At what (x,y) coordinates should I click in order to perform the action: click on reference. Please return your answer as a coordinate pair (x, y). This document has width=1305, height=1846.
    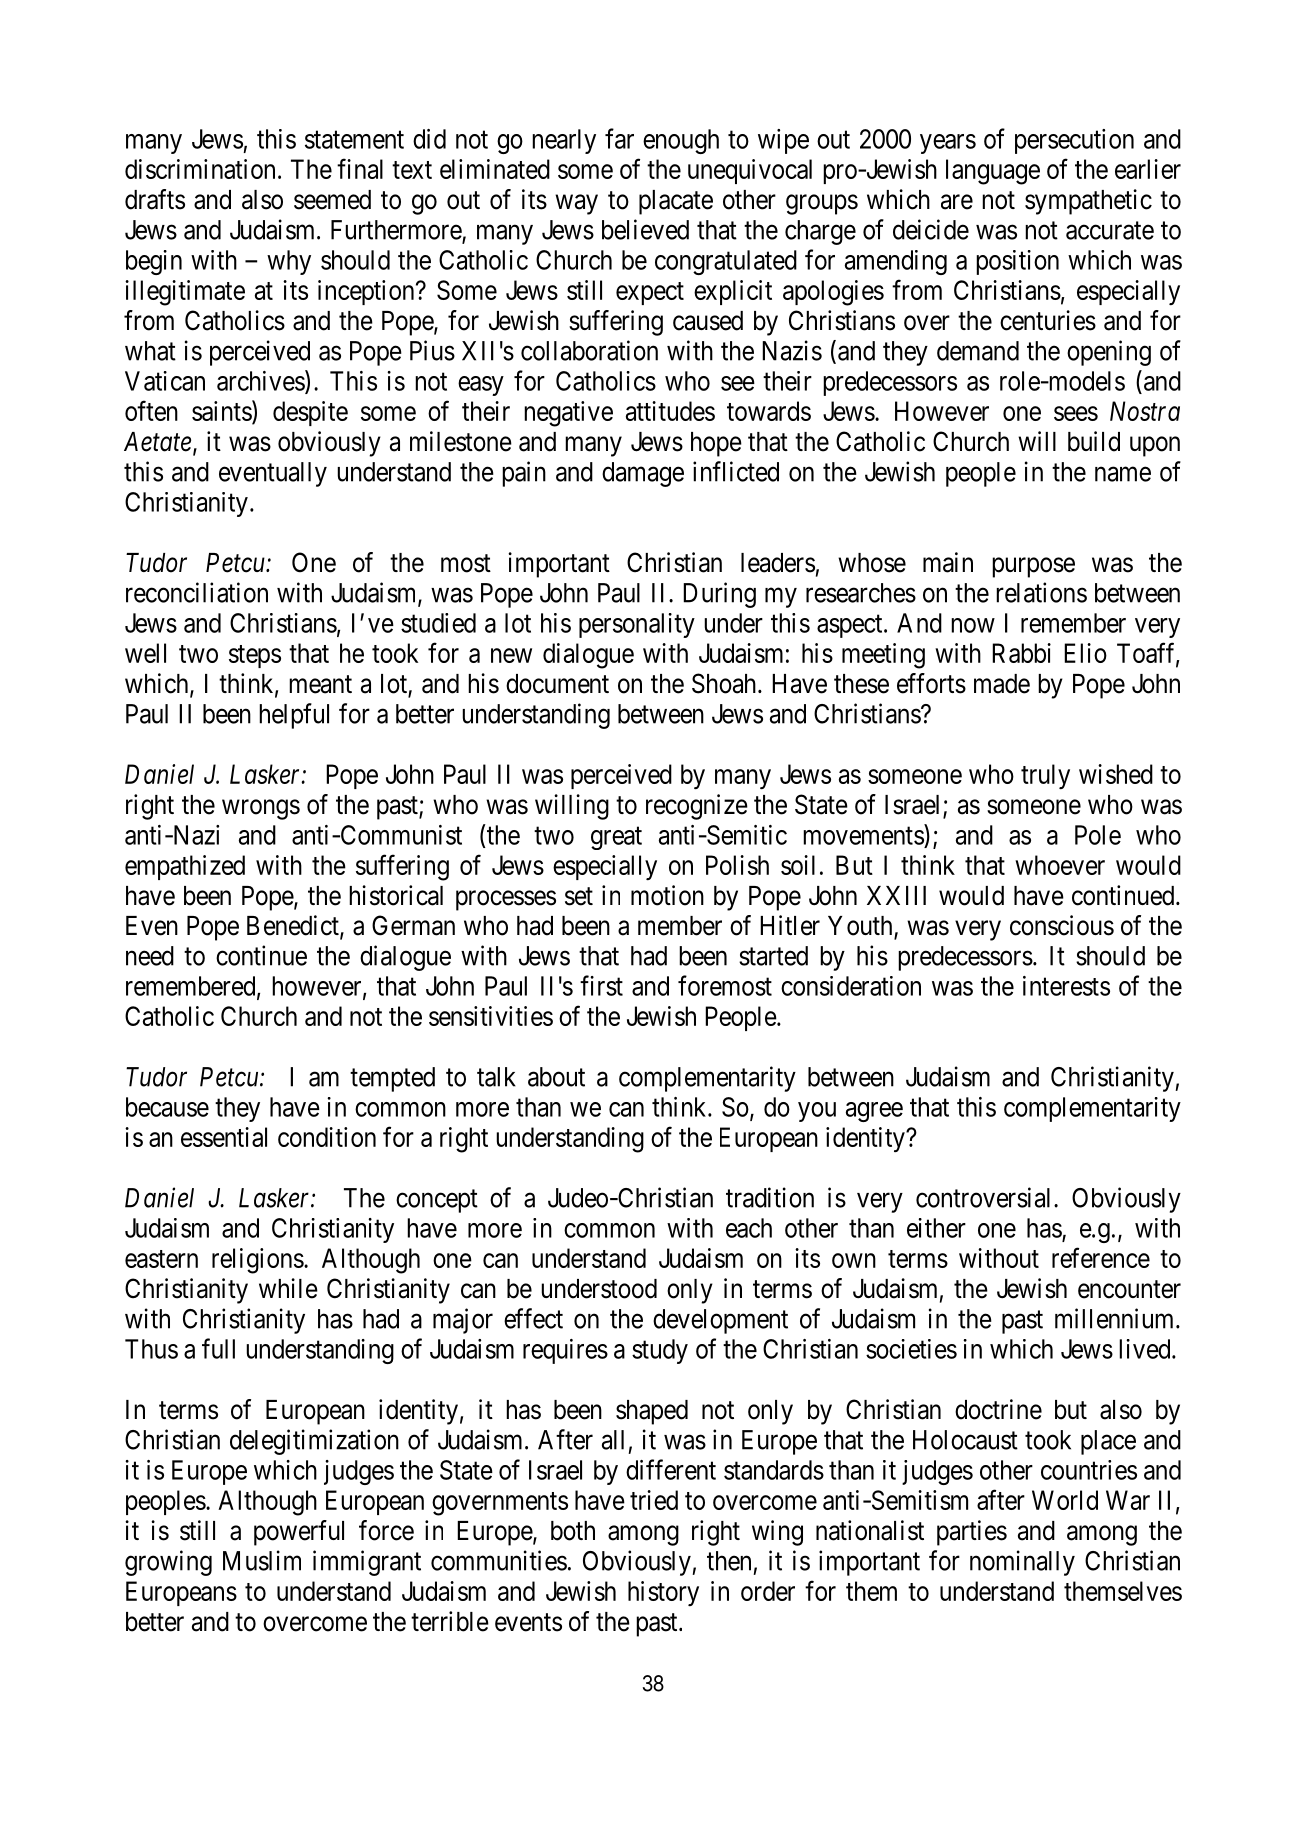
    Looking at the image, I should click on (1101, 1257).
